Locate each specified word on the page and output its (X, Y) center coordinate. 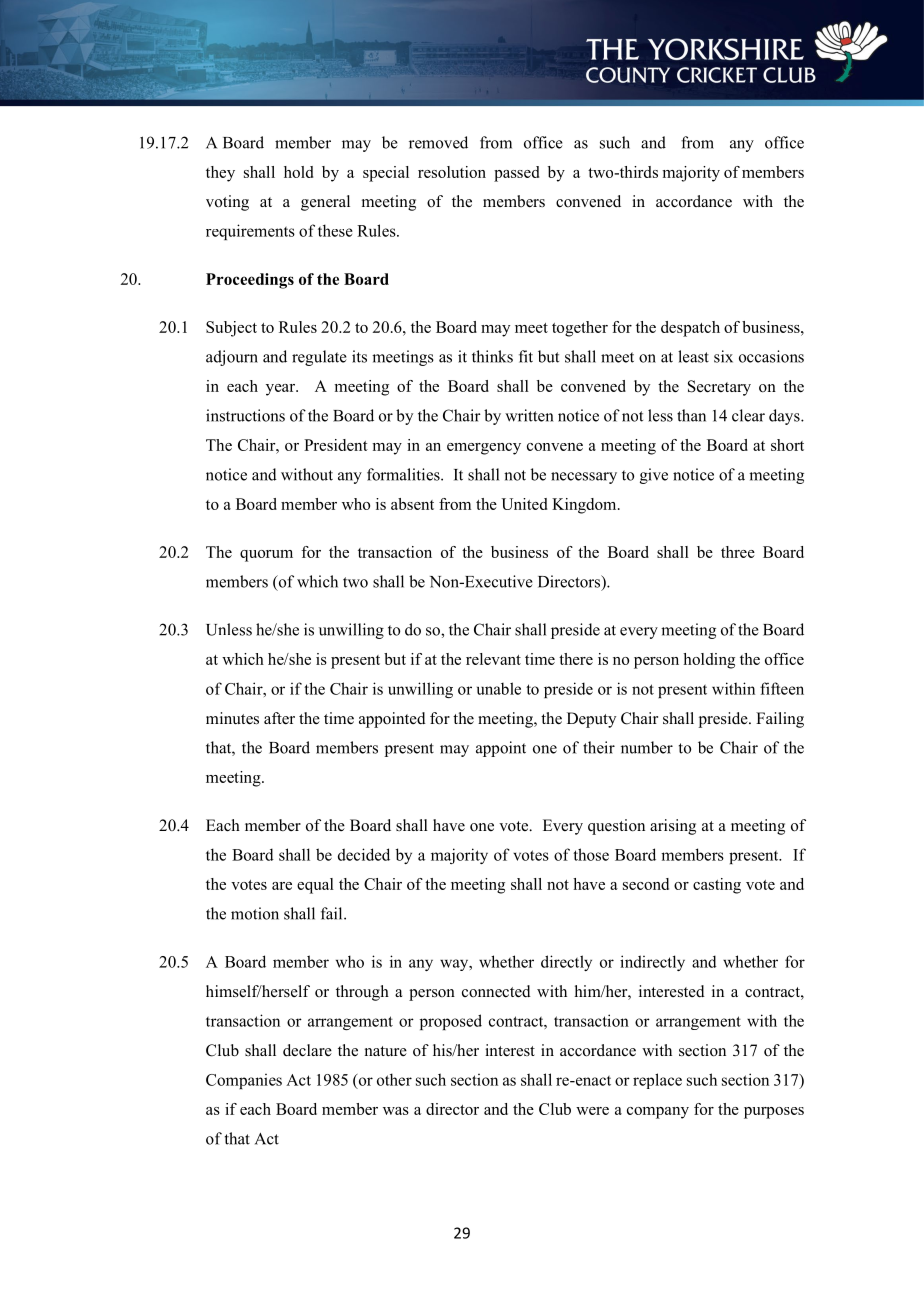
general (325, 203)
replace (657, 1081)
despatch (690, 329)
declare (307, 1050)
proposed (451, 1022)
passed (516, 174)
